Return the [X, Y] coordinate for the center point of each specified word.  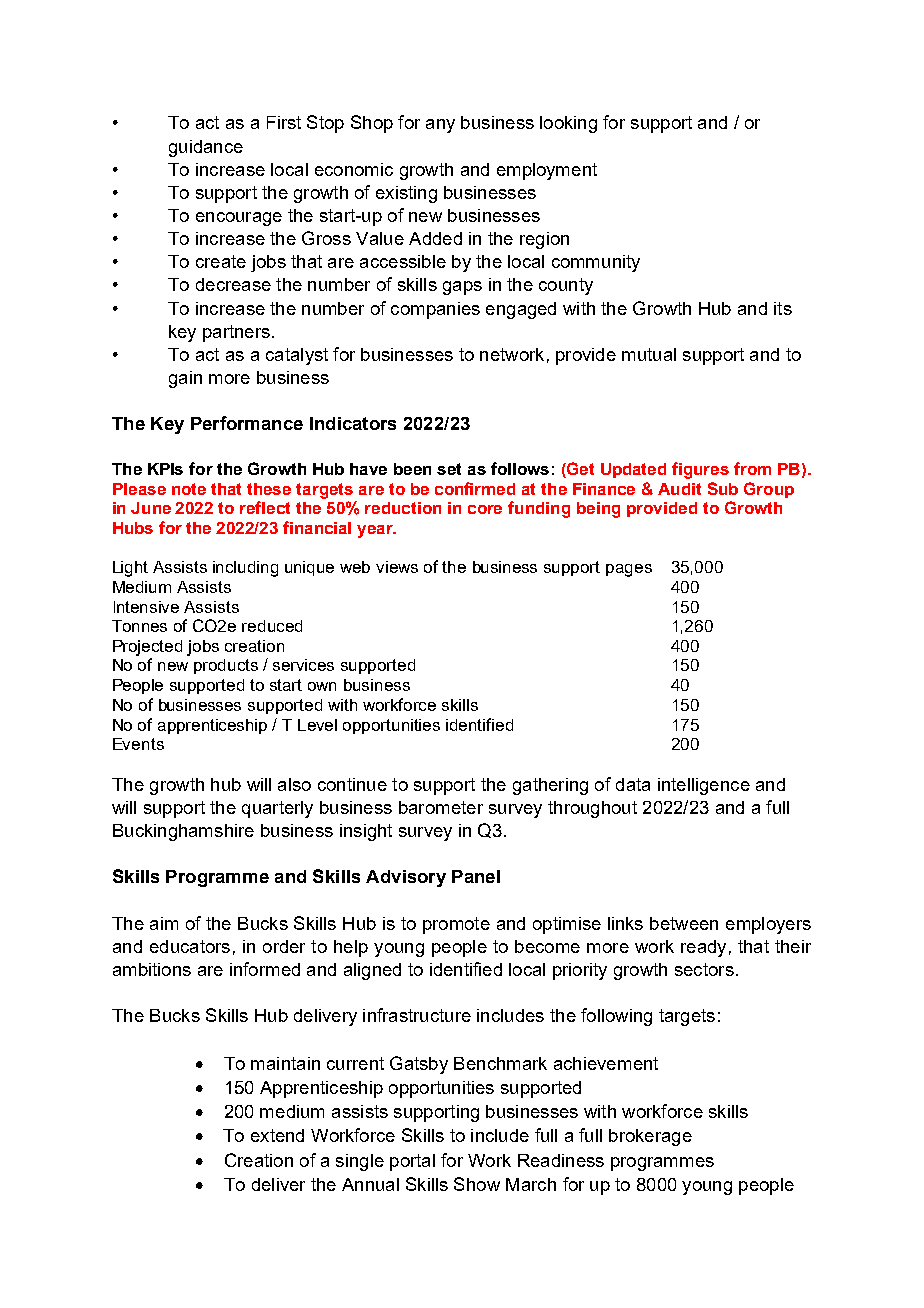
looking [568, 124]
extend [277, 1135]
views [397, 567]
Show [477, 1184]
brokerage [650, 1137]
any [440, 126]
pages [629, 570]
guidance [206, 148]
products [226, 666]
